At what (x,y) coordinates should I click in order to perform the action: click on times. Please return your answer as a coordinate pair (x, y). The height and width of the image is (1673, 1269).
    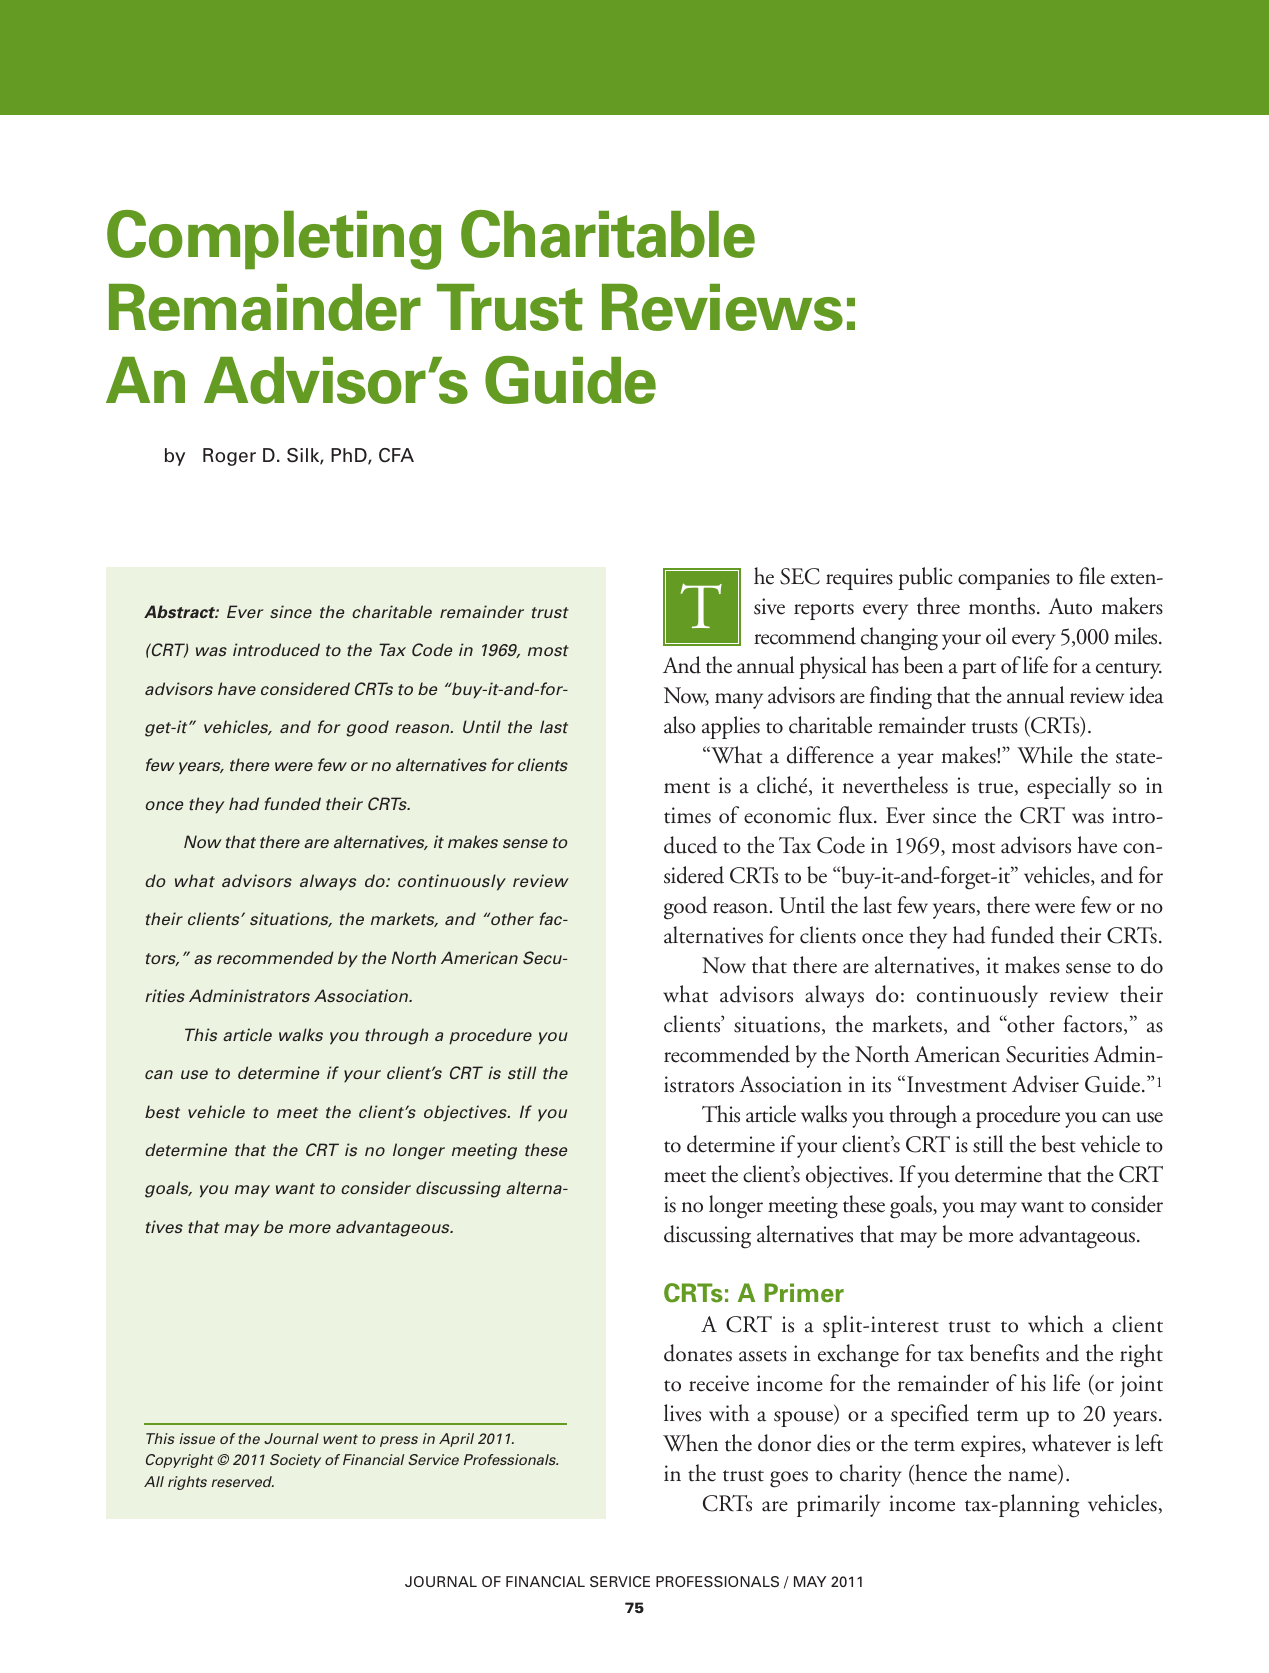
    Looking at the image, I should click on (687, 815).
